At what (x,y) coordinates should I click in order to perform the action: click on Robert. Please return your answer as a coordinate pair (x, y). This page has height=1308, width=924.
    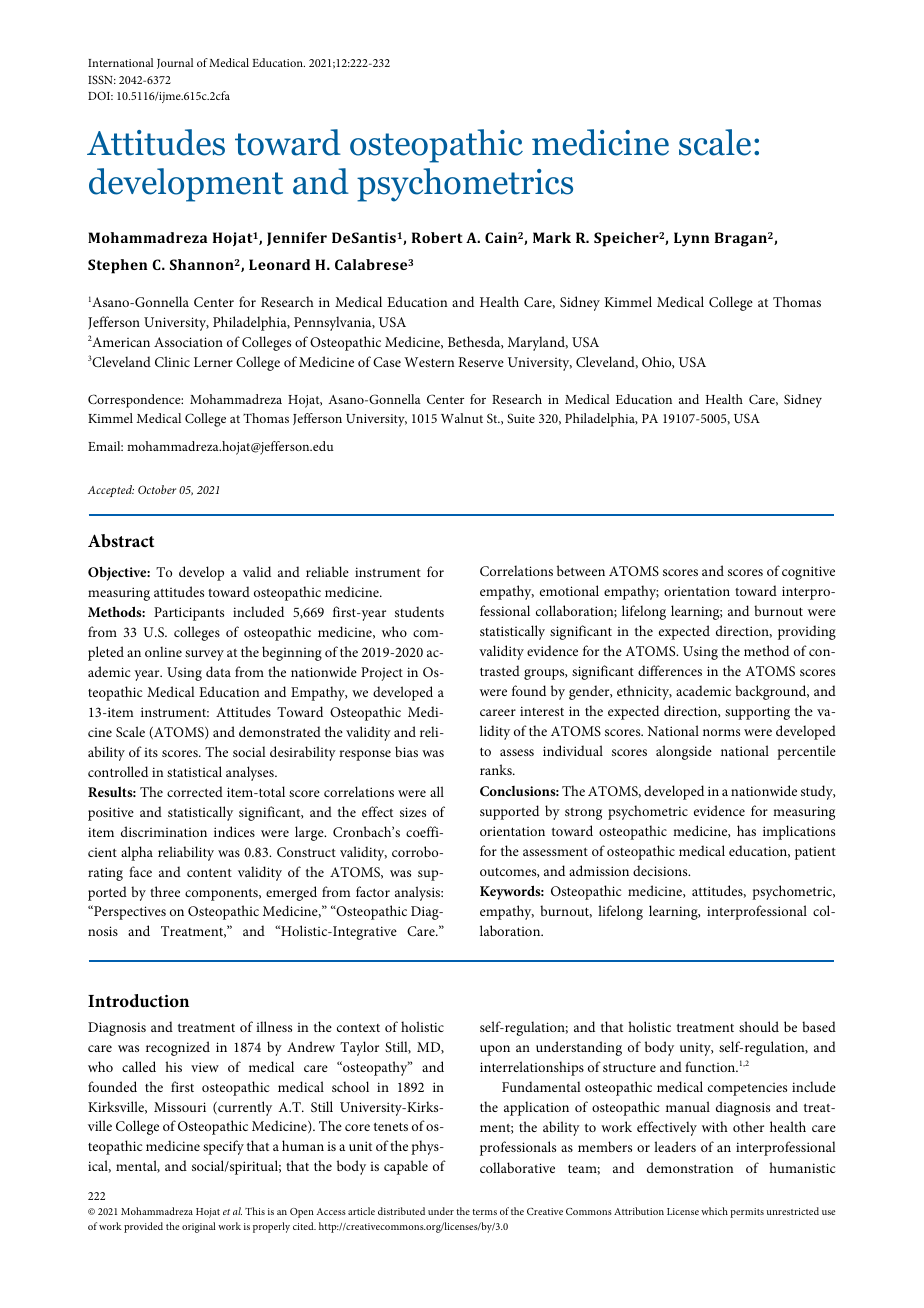
    Looking at the image, I should click on (437, 237).
